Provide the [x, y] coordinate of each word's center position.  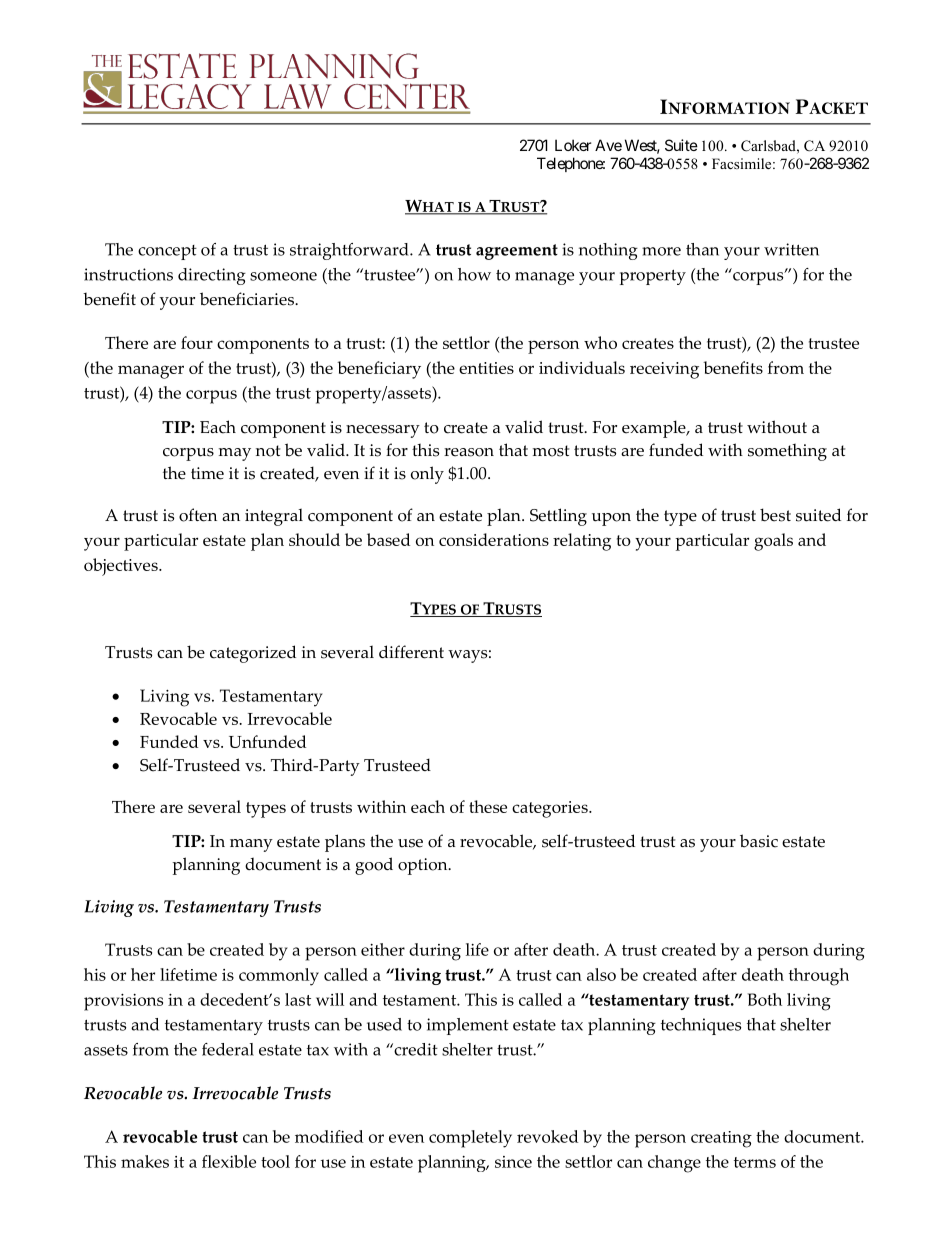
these [488, 806]
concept [167, 252]
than [702, 249]
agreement [517, 252]
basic [759, 841]
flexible [229, 1161]
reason [469, 452]
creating [721, 1139]
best [775, 515]
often [198, 515]
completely [470, 1139]
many [251, 845]
